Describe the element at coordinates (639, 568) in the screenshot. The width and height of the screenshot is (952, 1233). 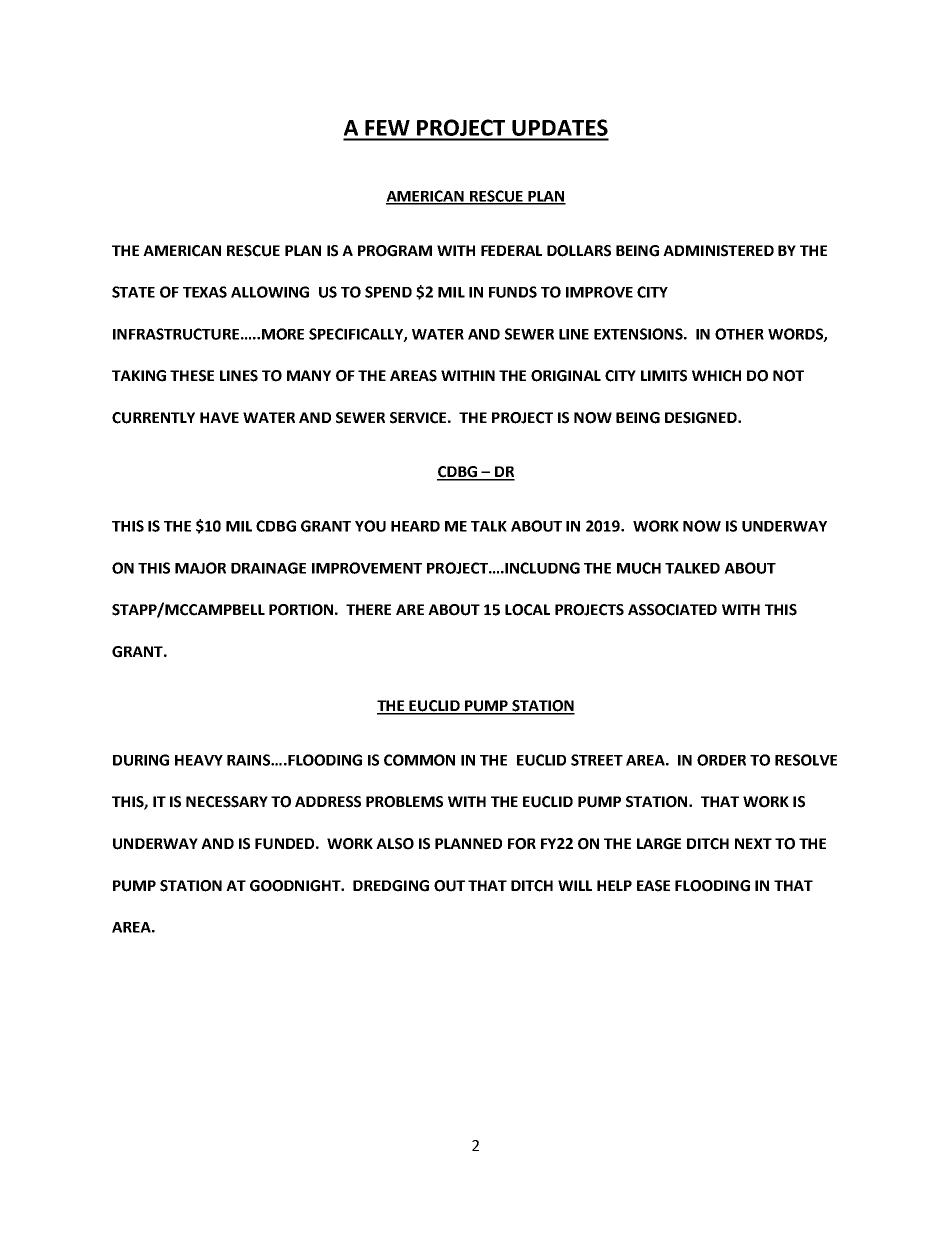
I see `MUCH` at that location.
